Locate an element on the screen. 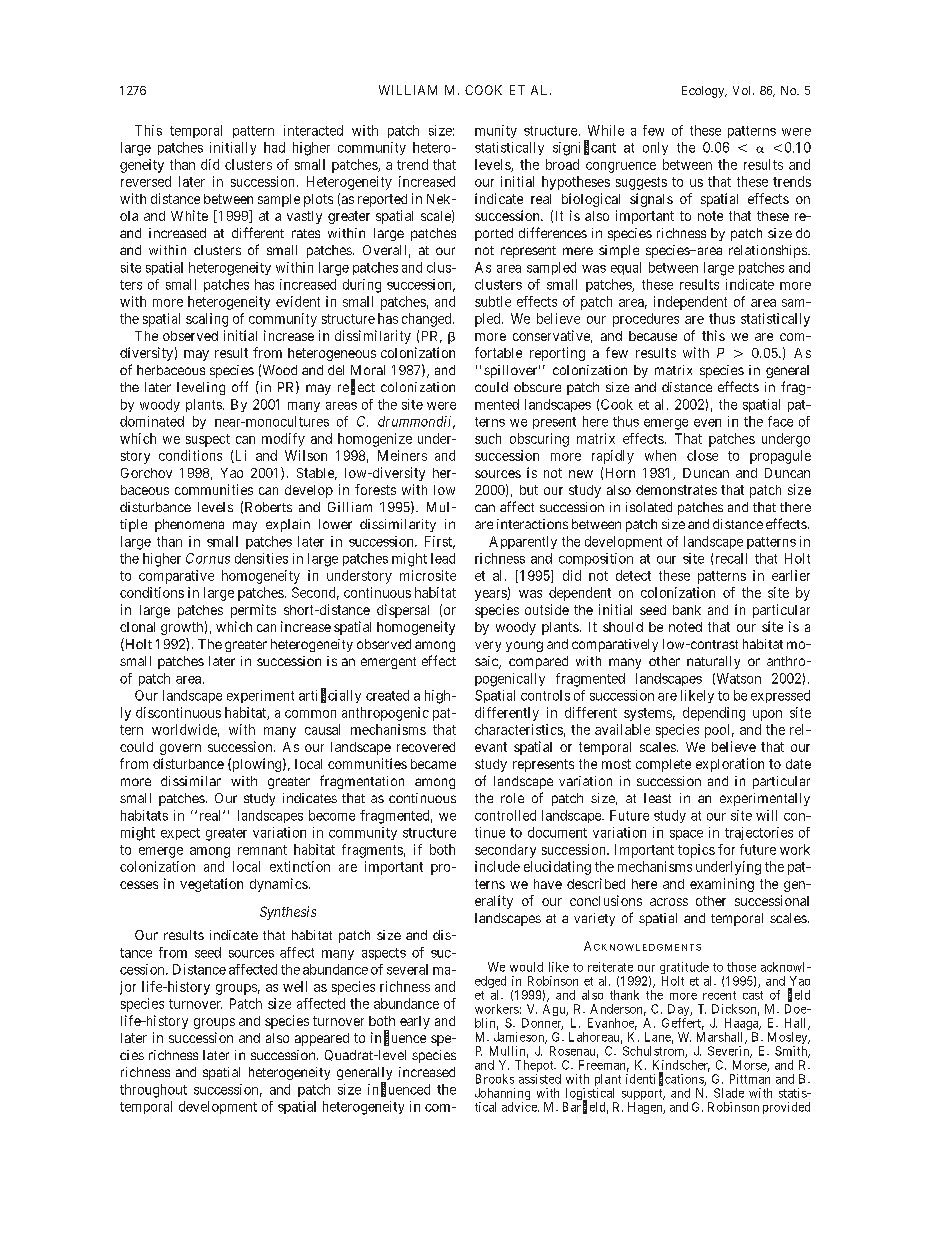  exploration is located at coordinates (730, 765).
